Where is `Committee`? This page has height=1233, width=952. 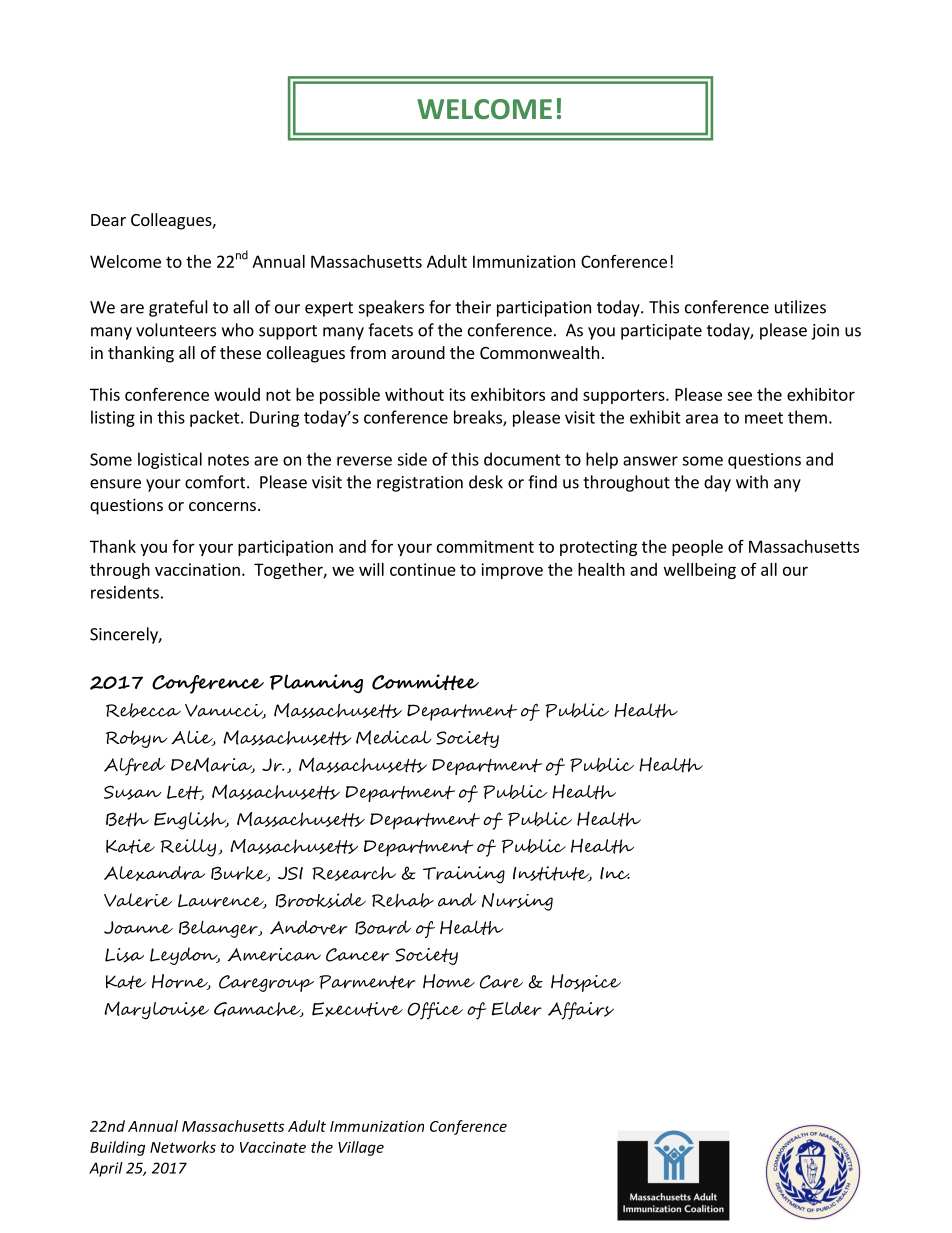
Committee is located at coordinates (425, 682).
